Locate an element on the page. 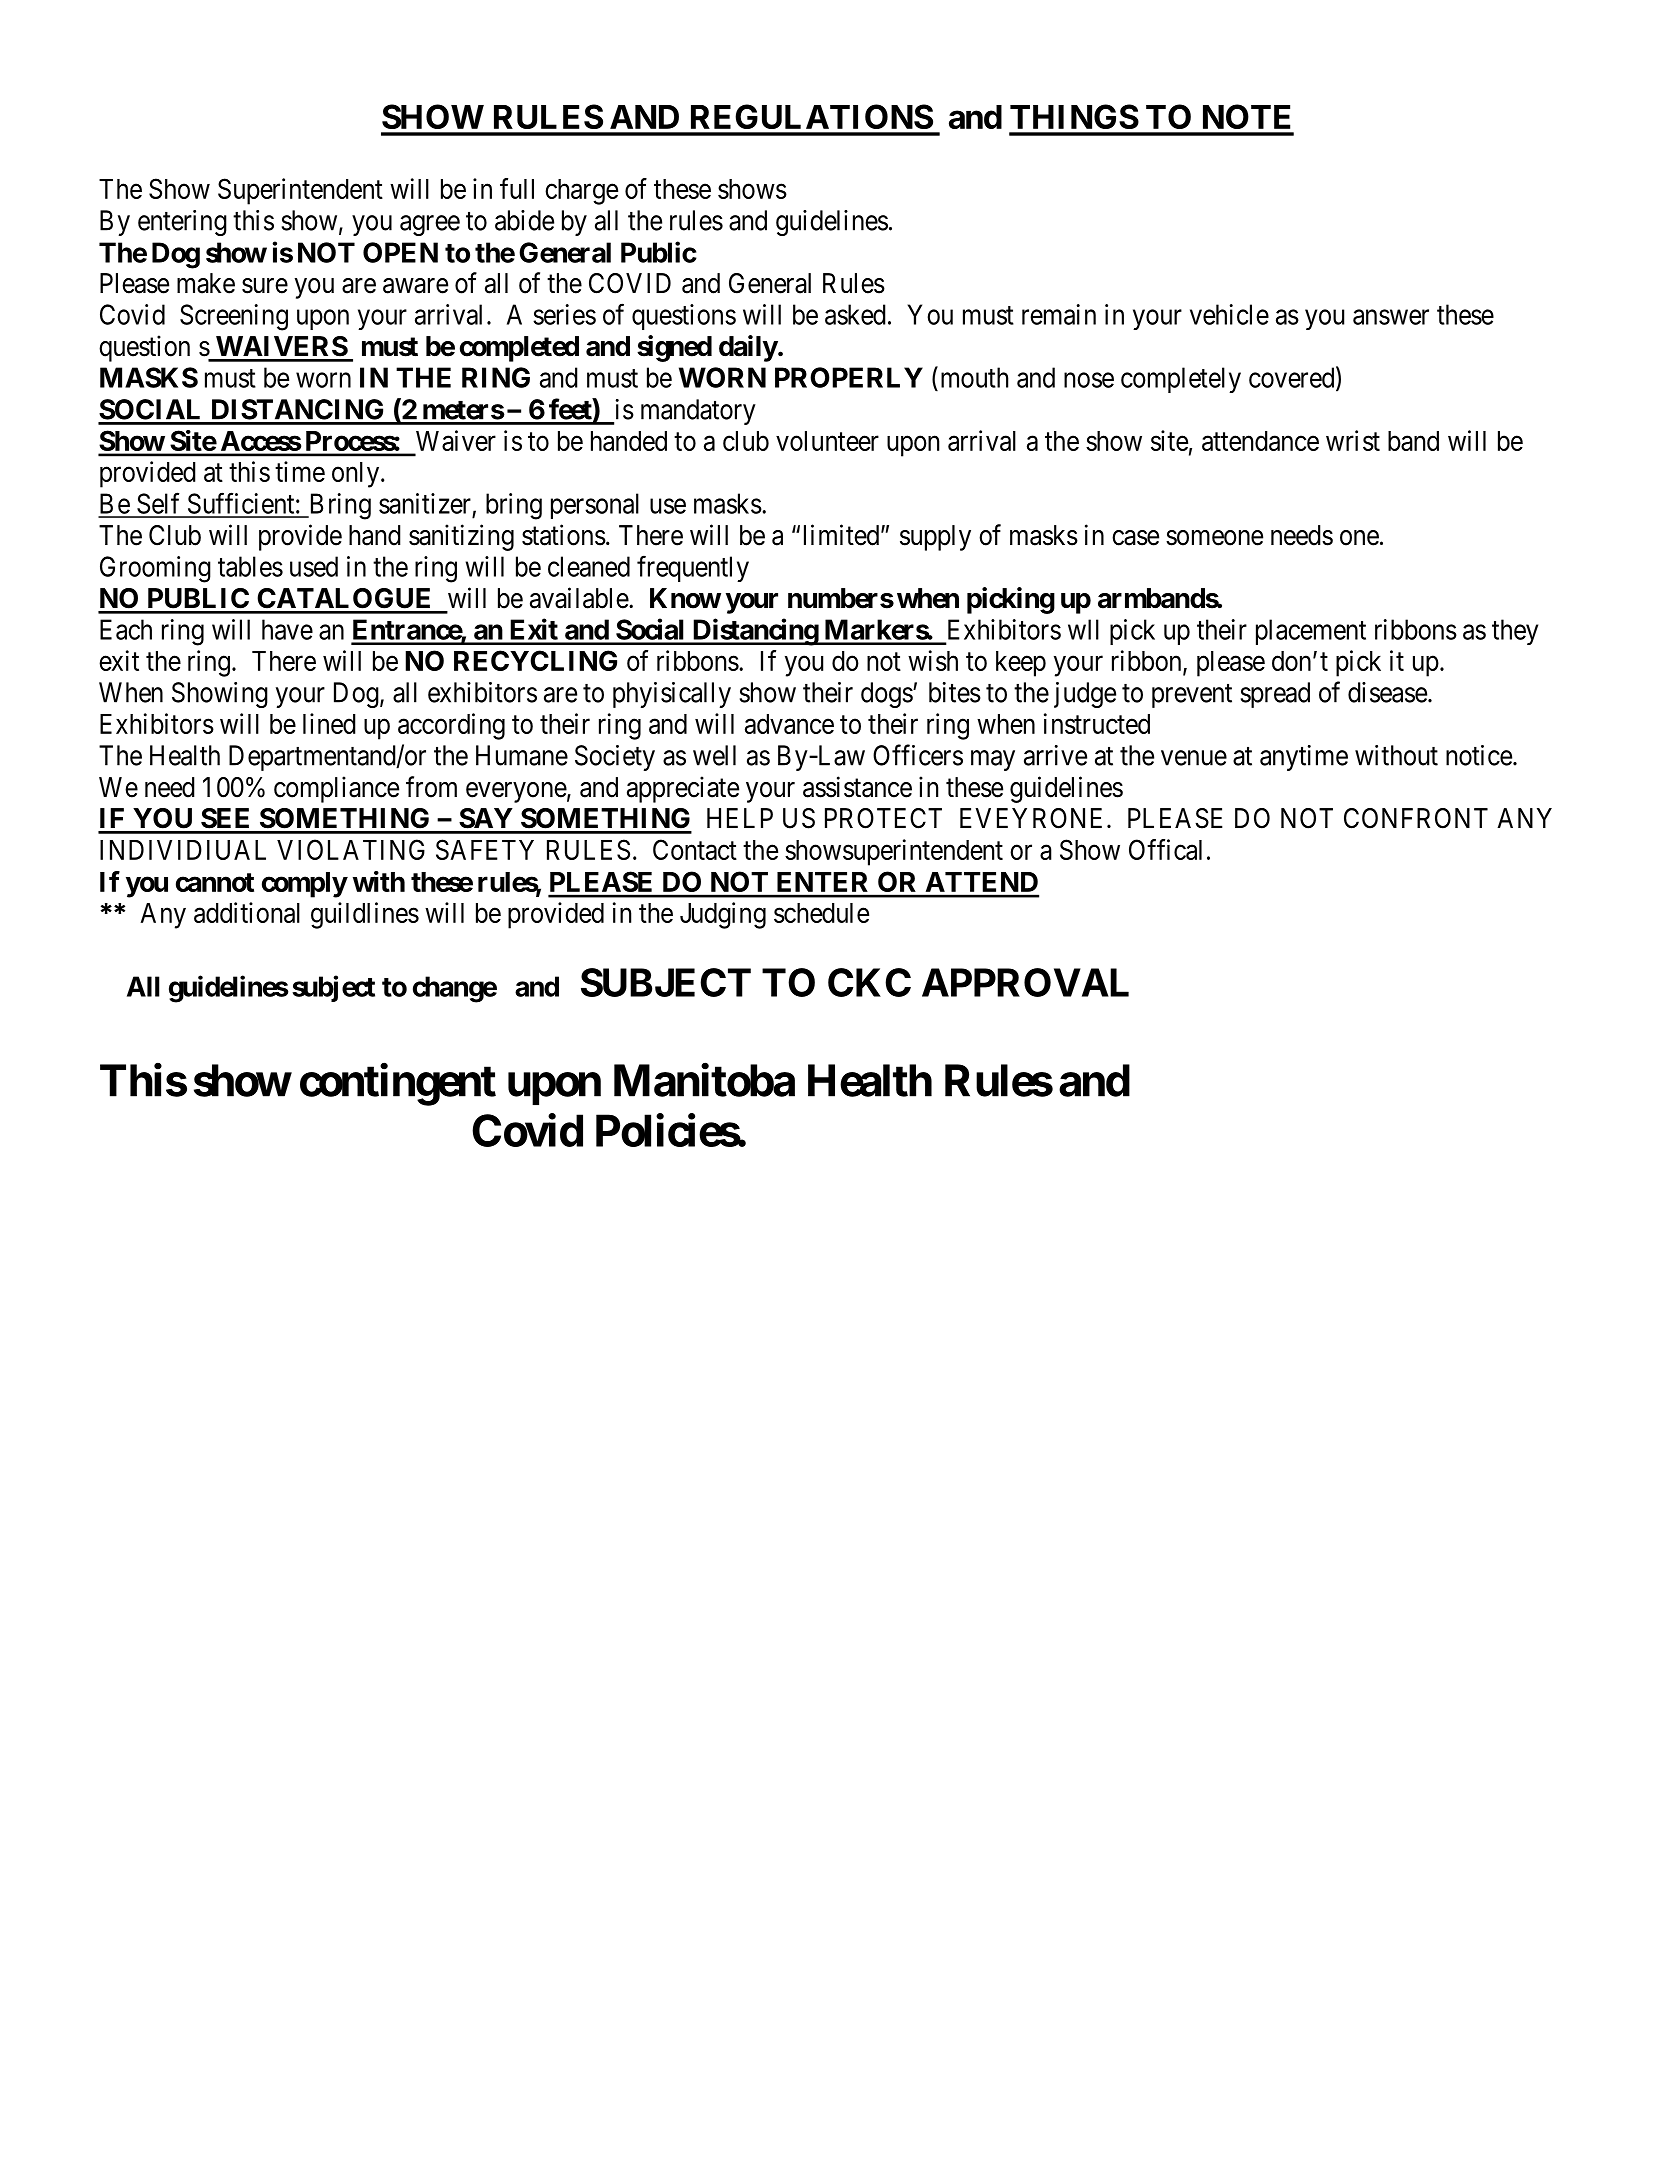 Image resolution: width=1675 pixels, height=2168 pixels. APPROVAL is located at coordinates (1025, 982).
